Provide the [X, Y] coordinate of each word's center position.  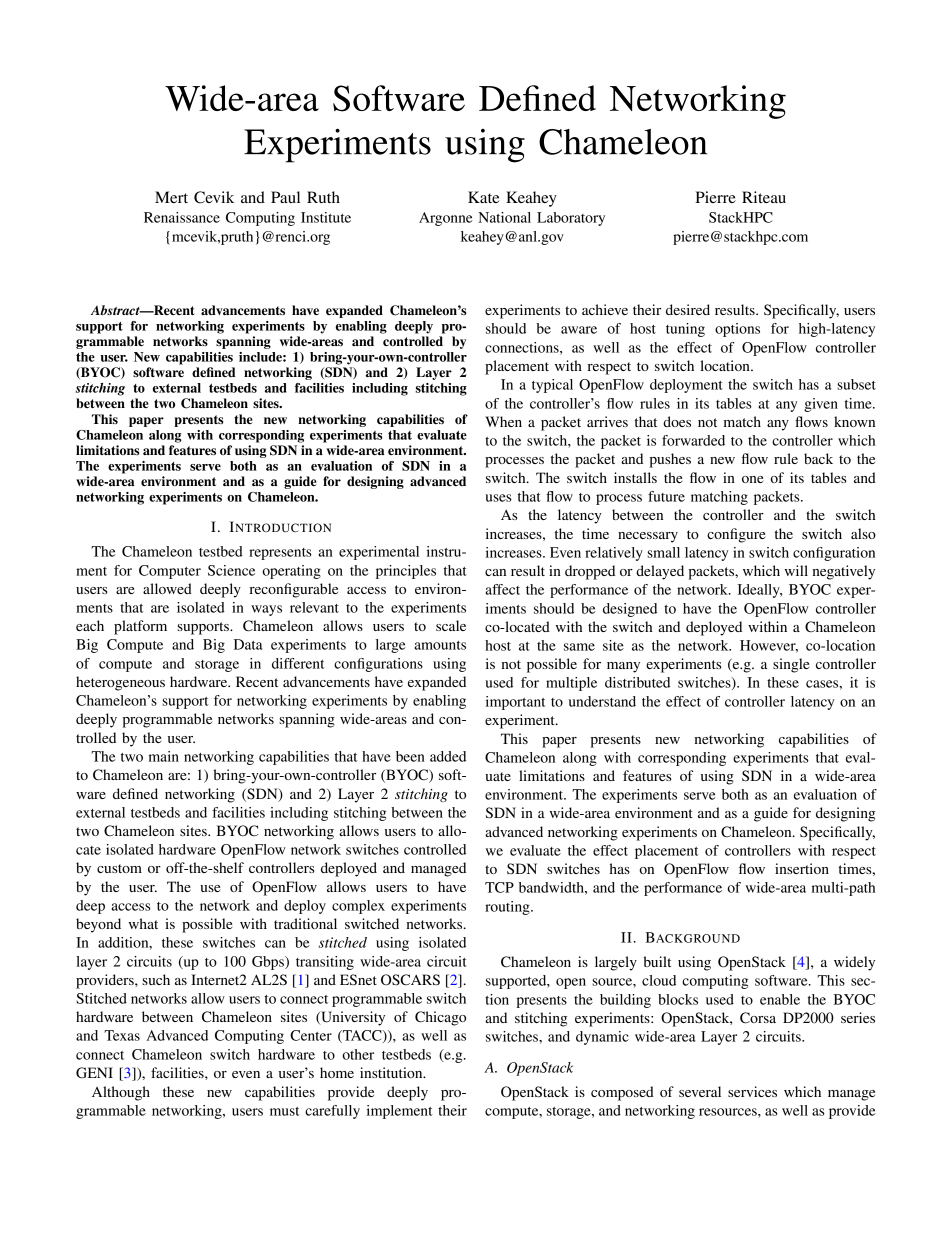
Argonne [446, 219]
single [791, 665]
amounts [440, 645]
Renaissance [182, 217]
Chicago [440, 1018]
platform [140, 627]
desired [688, 309]
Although [121, 1093]
